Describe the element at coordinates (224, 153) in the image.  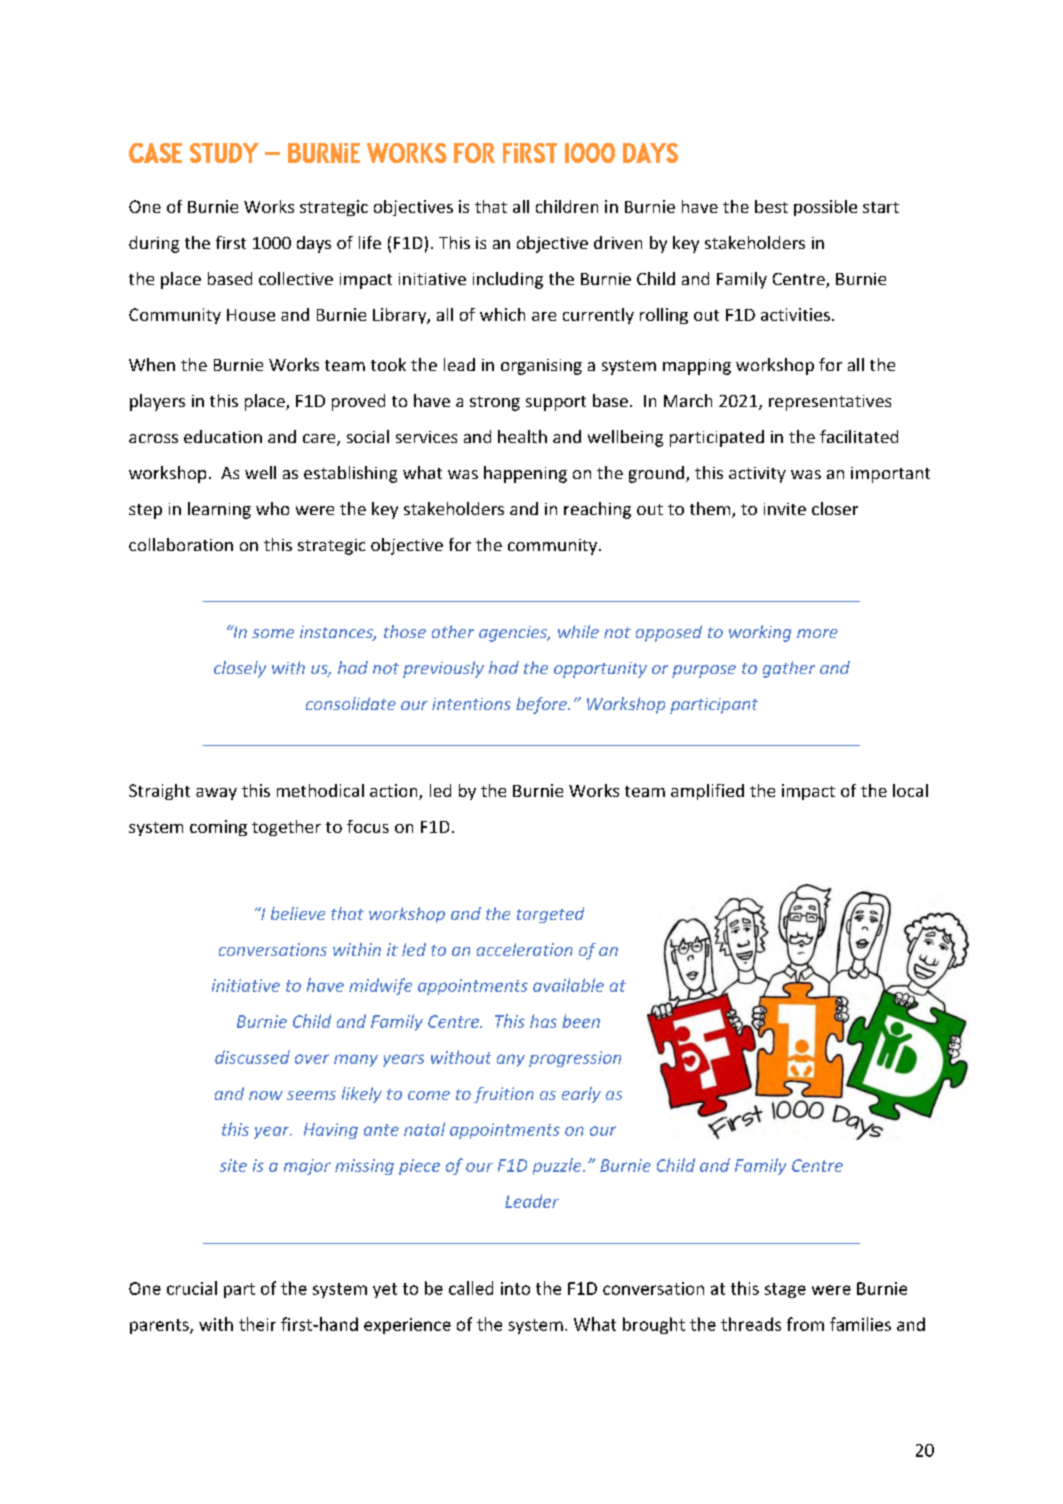
I see `Study` at that location.
